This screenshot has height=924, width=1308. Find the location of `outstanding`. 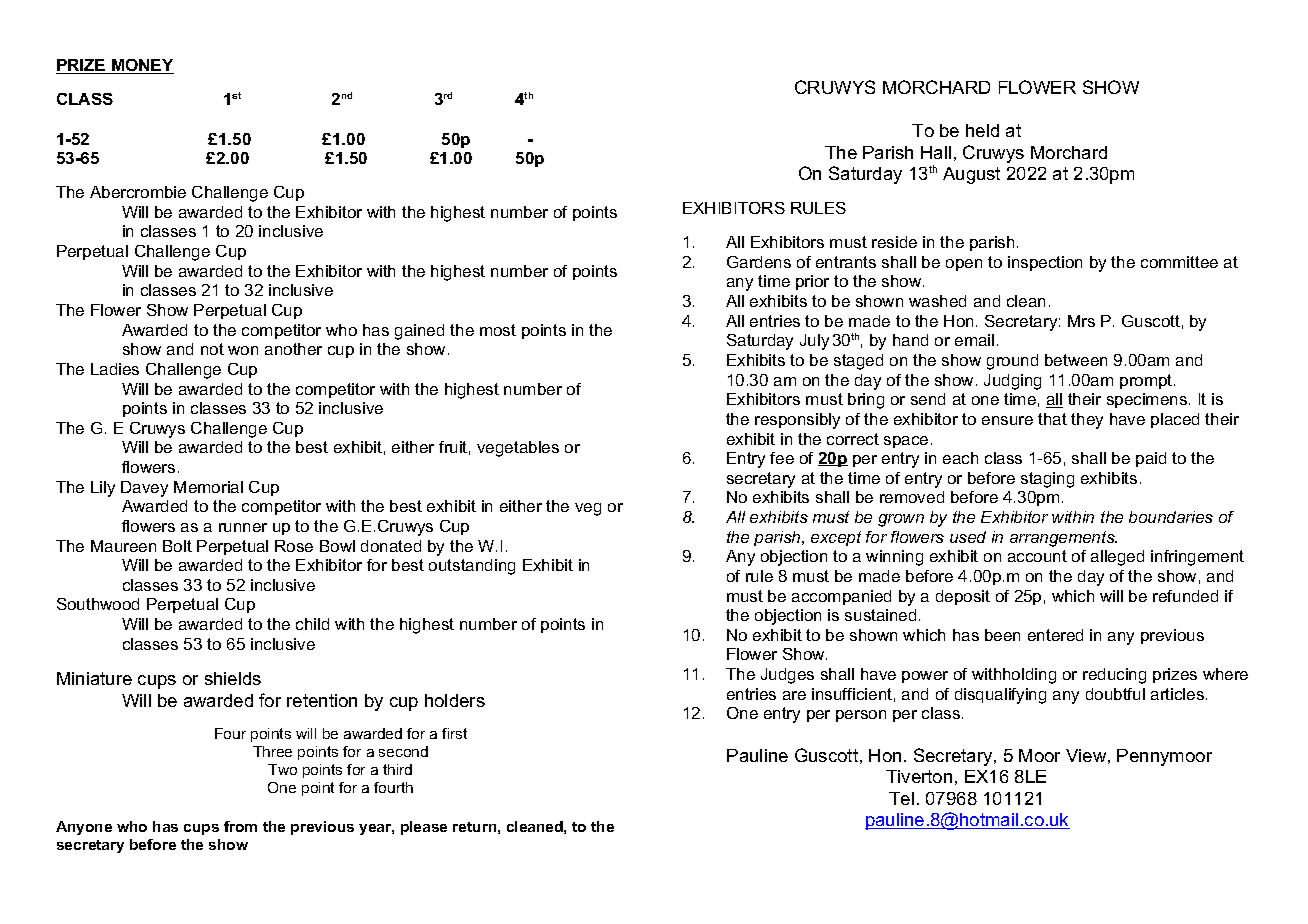

outstanding is located at coordinates (472, 567).
